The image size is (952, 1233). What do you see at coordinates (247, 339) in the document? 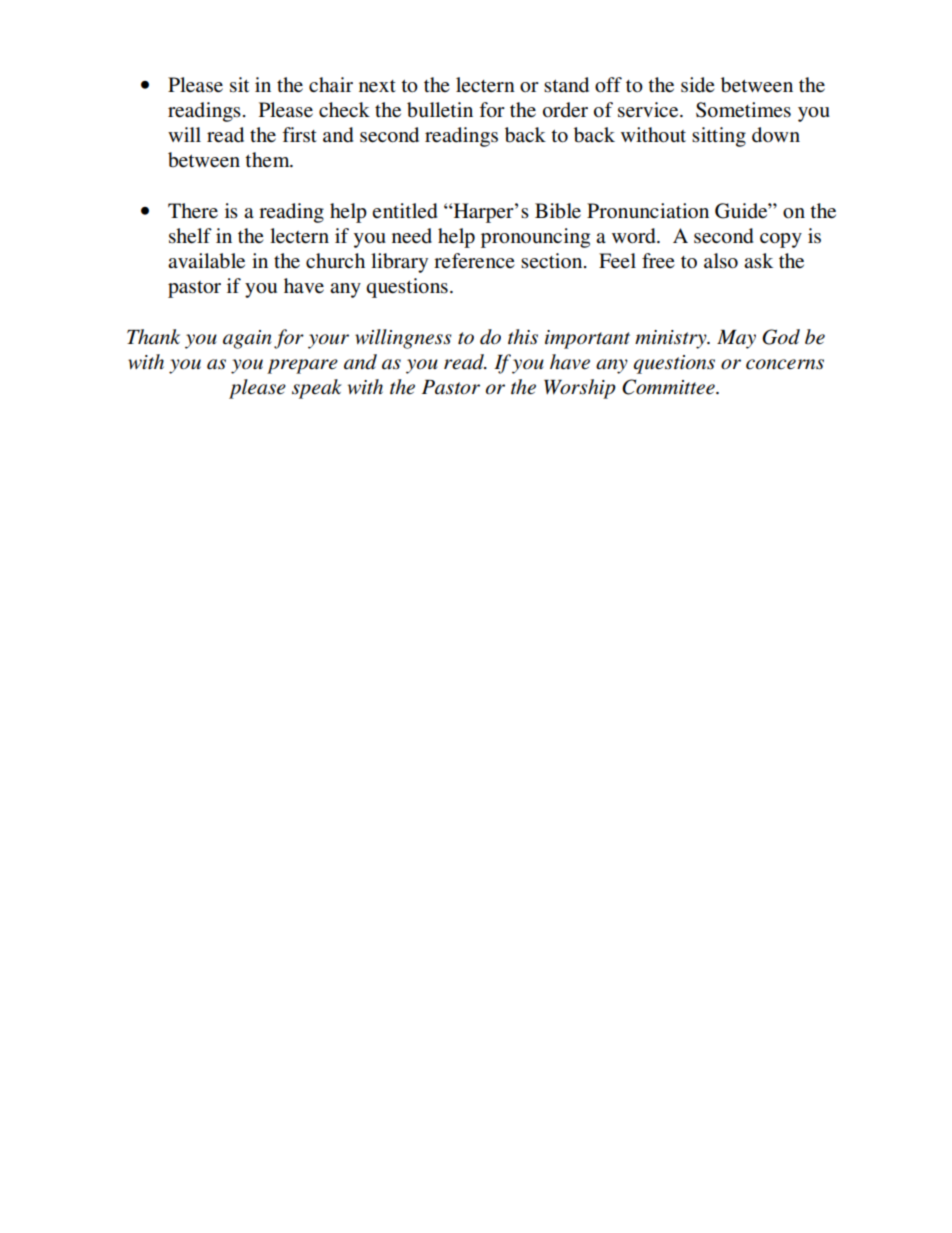
I see `again` at bounding box center [247, 339].
